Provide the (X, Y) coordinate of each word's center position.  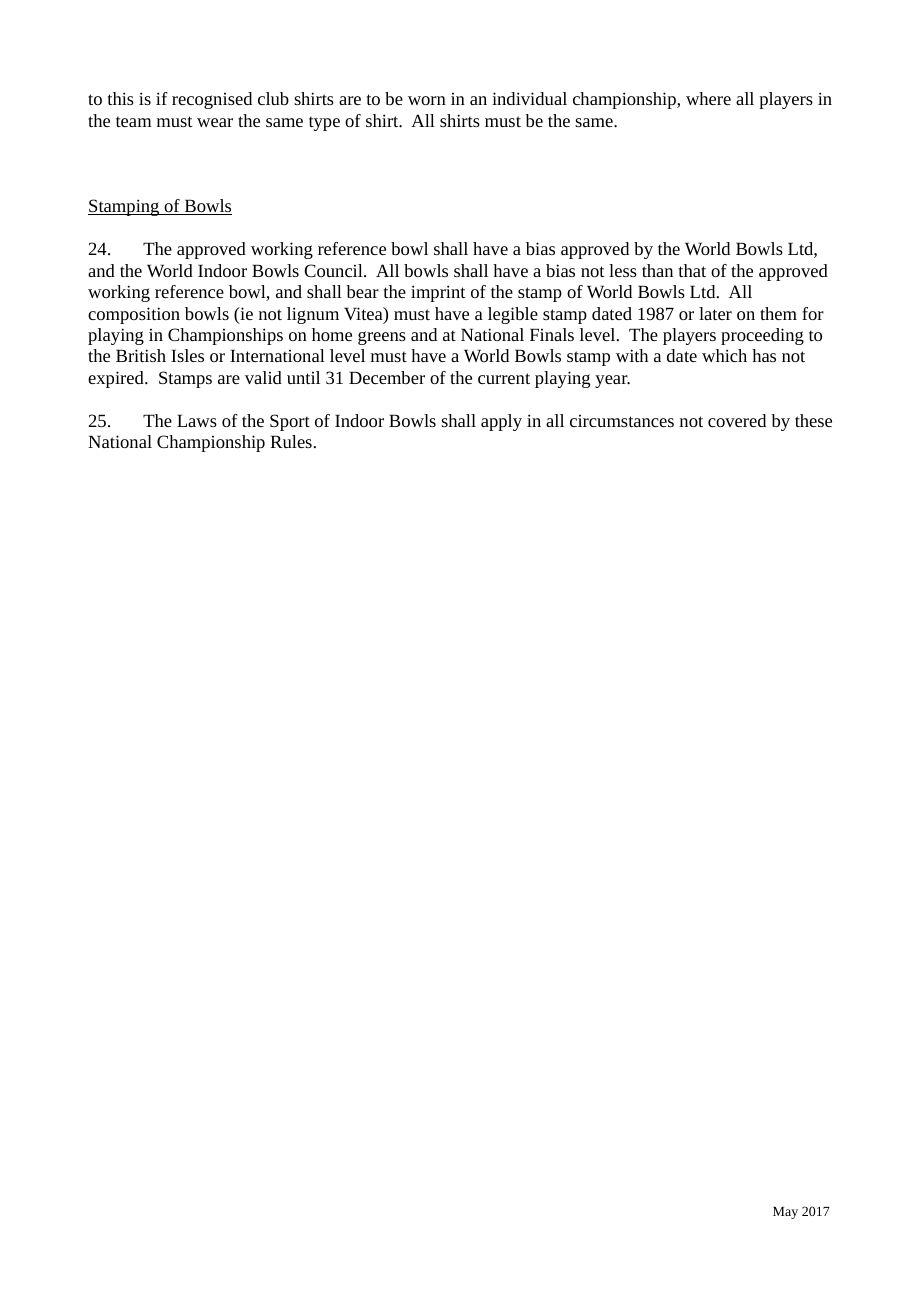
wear (215, 122)
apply (501, 422)
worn (427, 100)
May (785, 1213)
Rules (291, 441)
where (708, 98)
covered (737, 420)
